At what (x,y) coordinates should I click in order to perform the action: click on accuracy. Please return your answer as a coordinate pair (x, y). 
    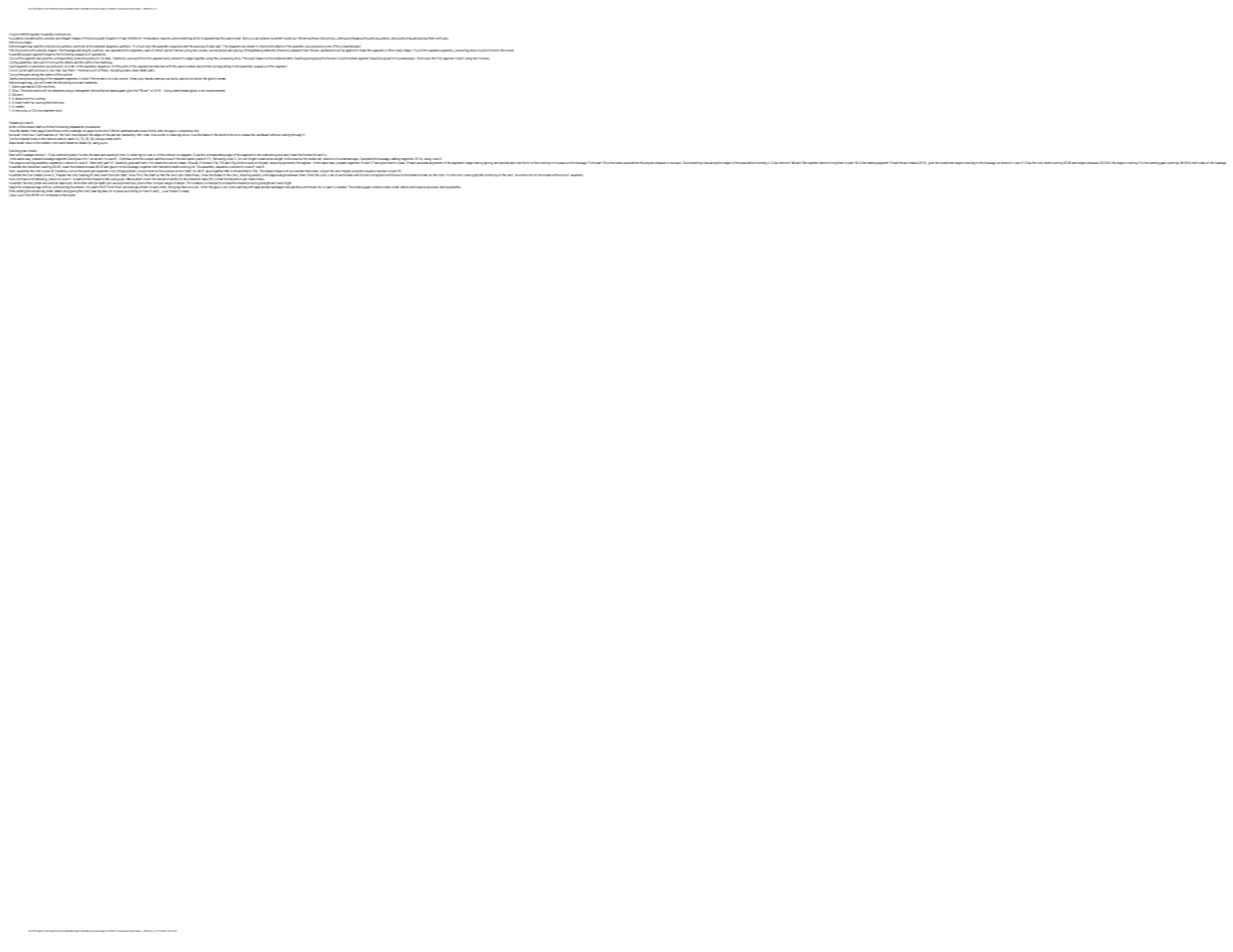
    Looking at the image, I should click on (433, 187).
